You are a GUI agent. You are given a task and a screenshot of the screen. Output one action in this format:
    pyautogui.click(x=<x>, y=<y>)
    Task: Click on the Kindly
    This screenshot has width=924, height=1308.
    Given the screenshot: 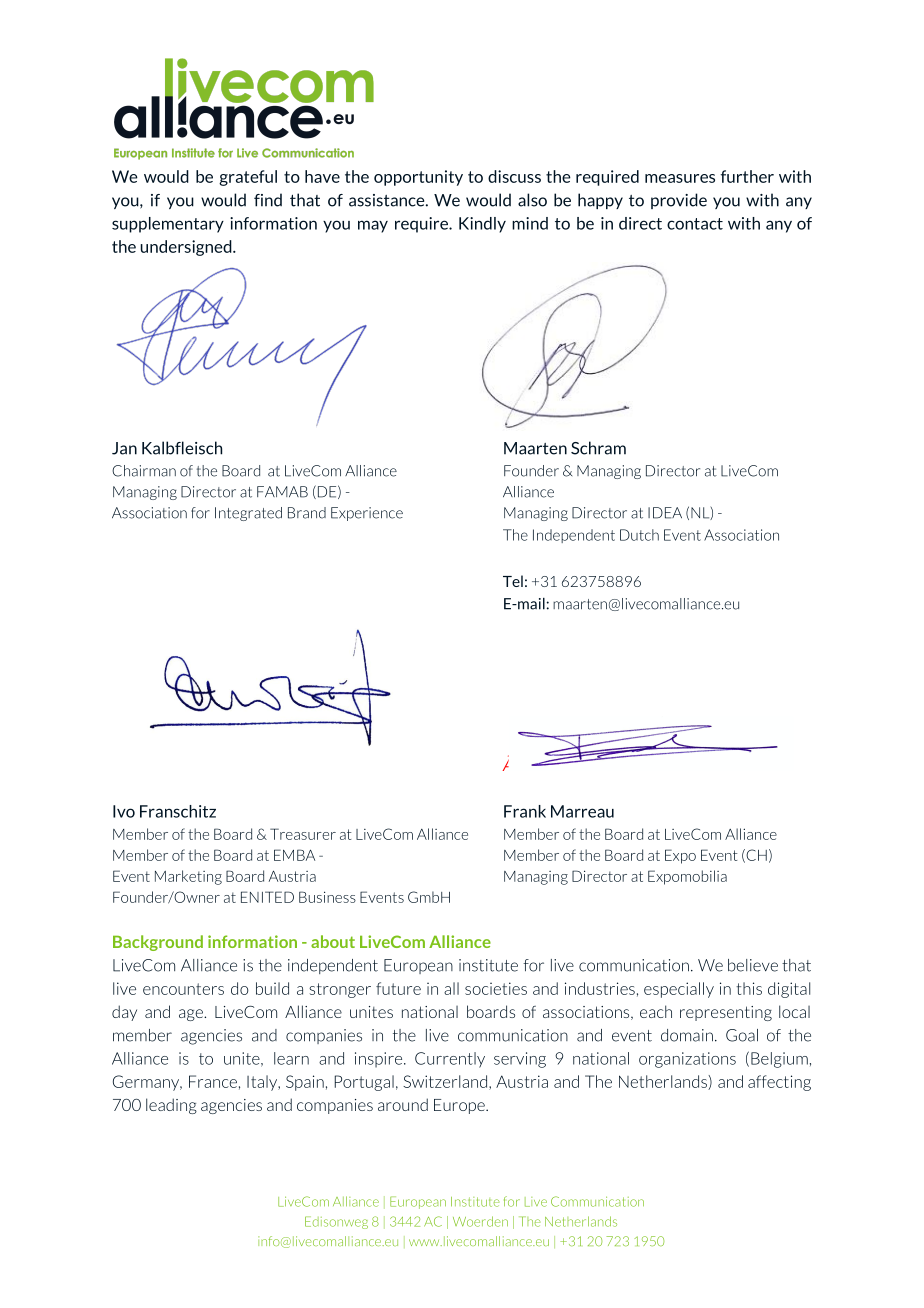 What is the action you would take?
    pyautogui.click(x=482, y=225)
